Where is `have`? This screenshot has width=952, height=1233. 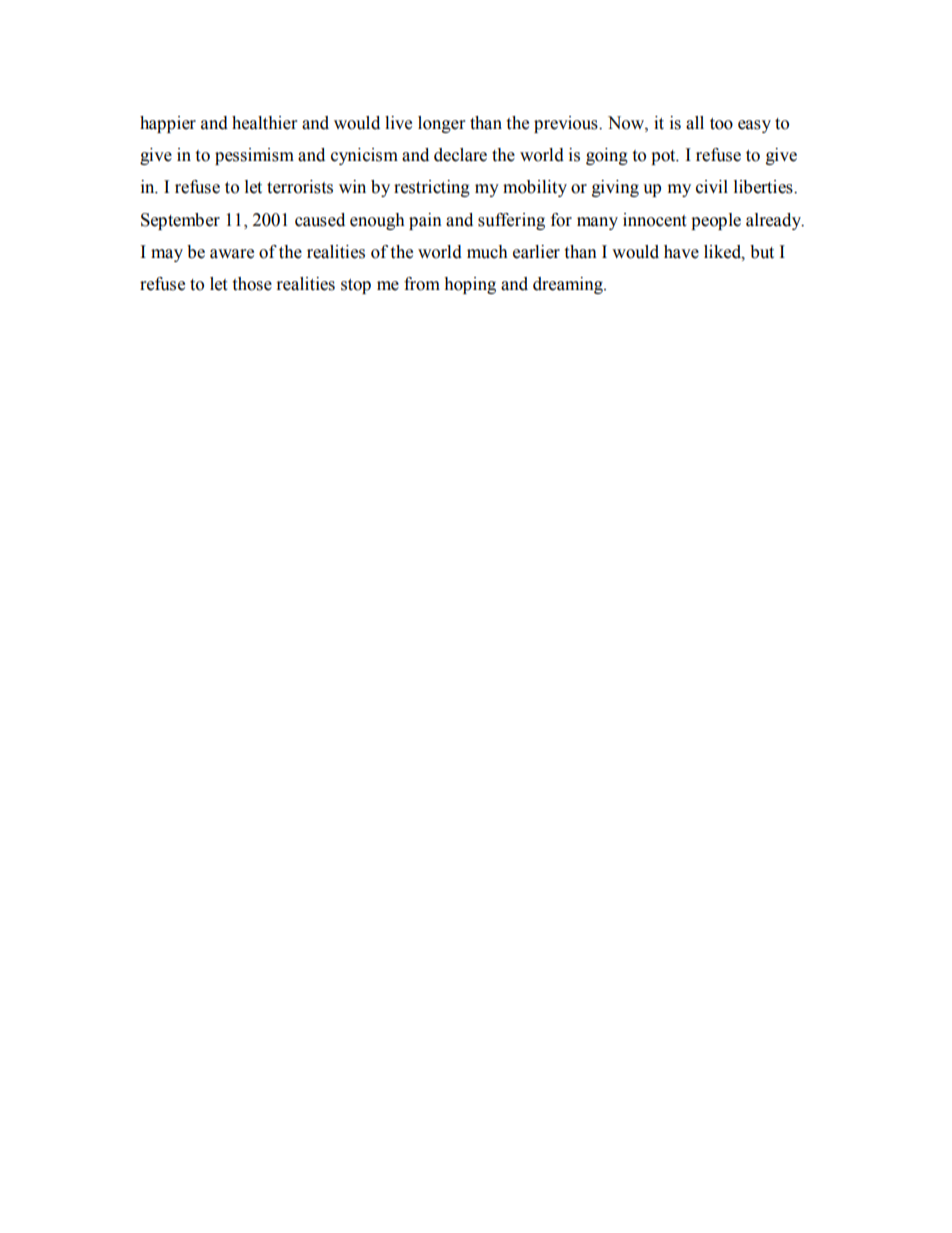 have is located at coordinates (681, 252).
